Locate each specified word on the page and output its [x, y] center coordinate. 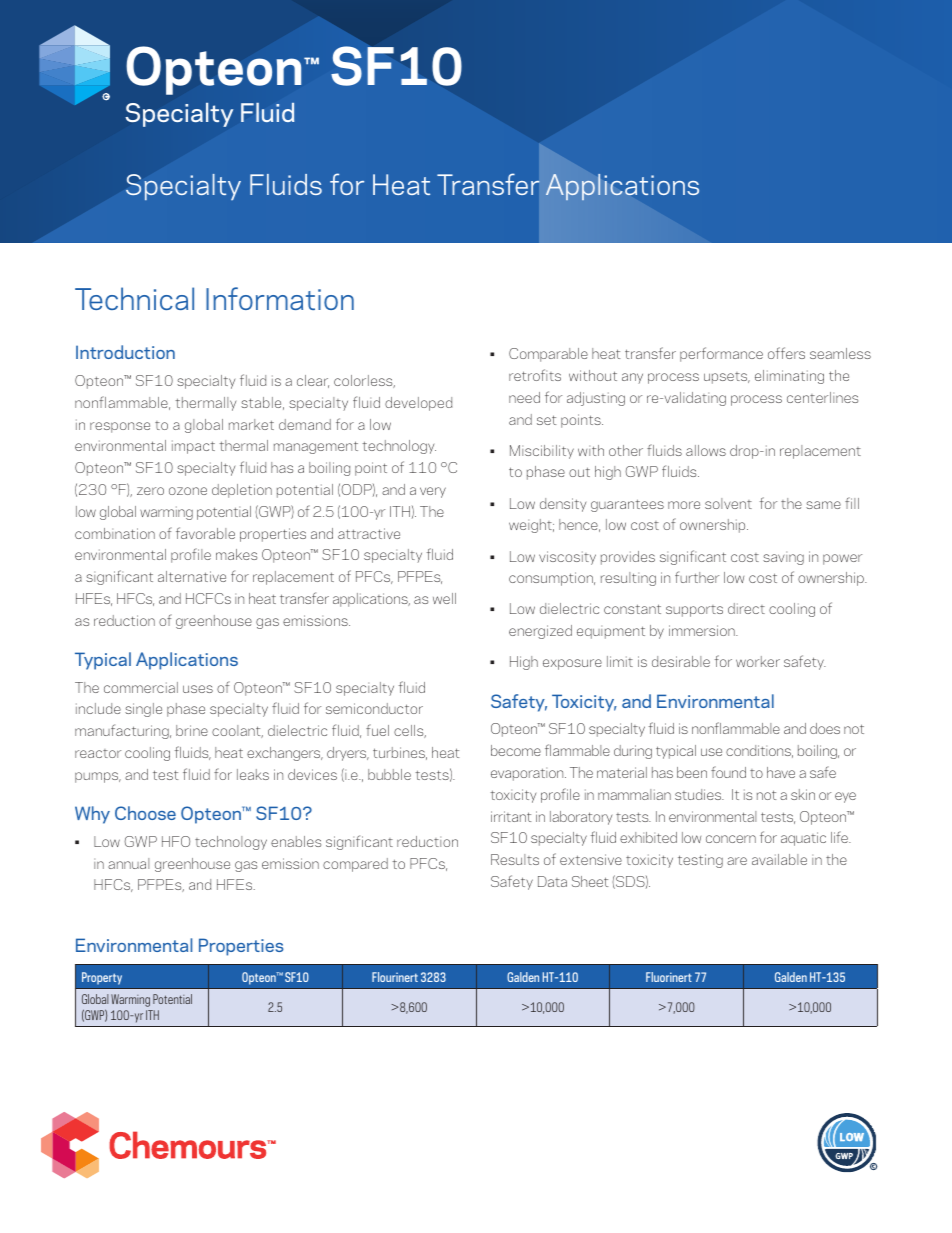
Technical [134, 298]
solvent [728, 503]
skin [803, 794]
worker [758, 661]
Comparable [548, 355]
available [779, 859]
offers [786, 353]
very [433, 492]
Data [552, 881]
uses [198, 689]
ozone [188, 491]
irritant [511, 816]
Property [102, 978]
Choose [145, 813]
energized [540, 632]
